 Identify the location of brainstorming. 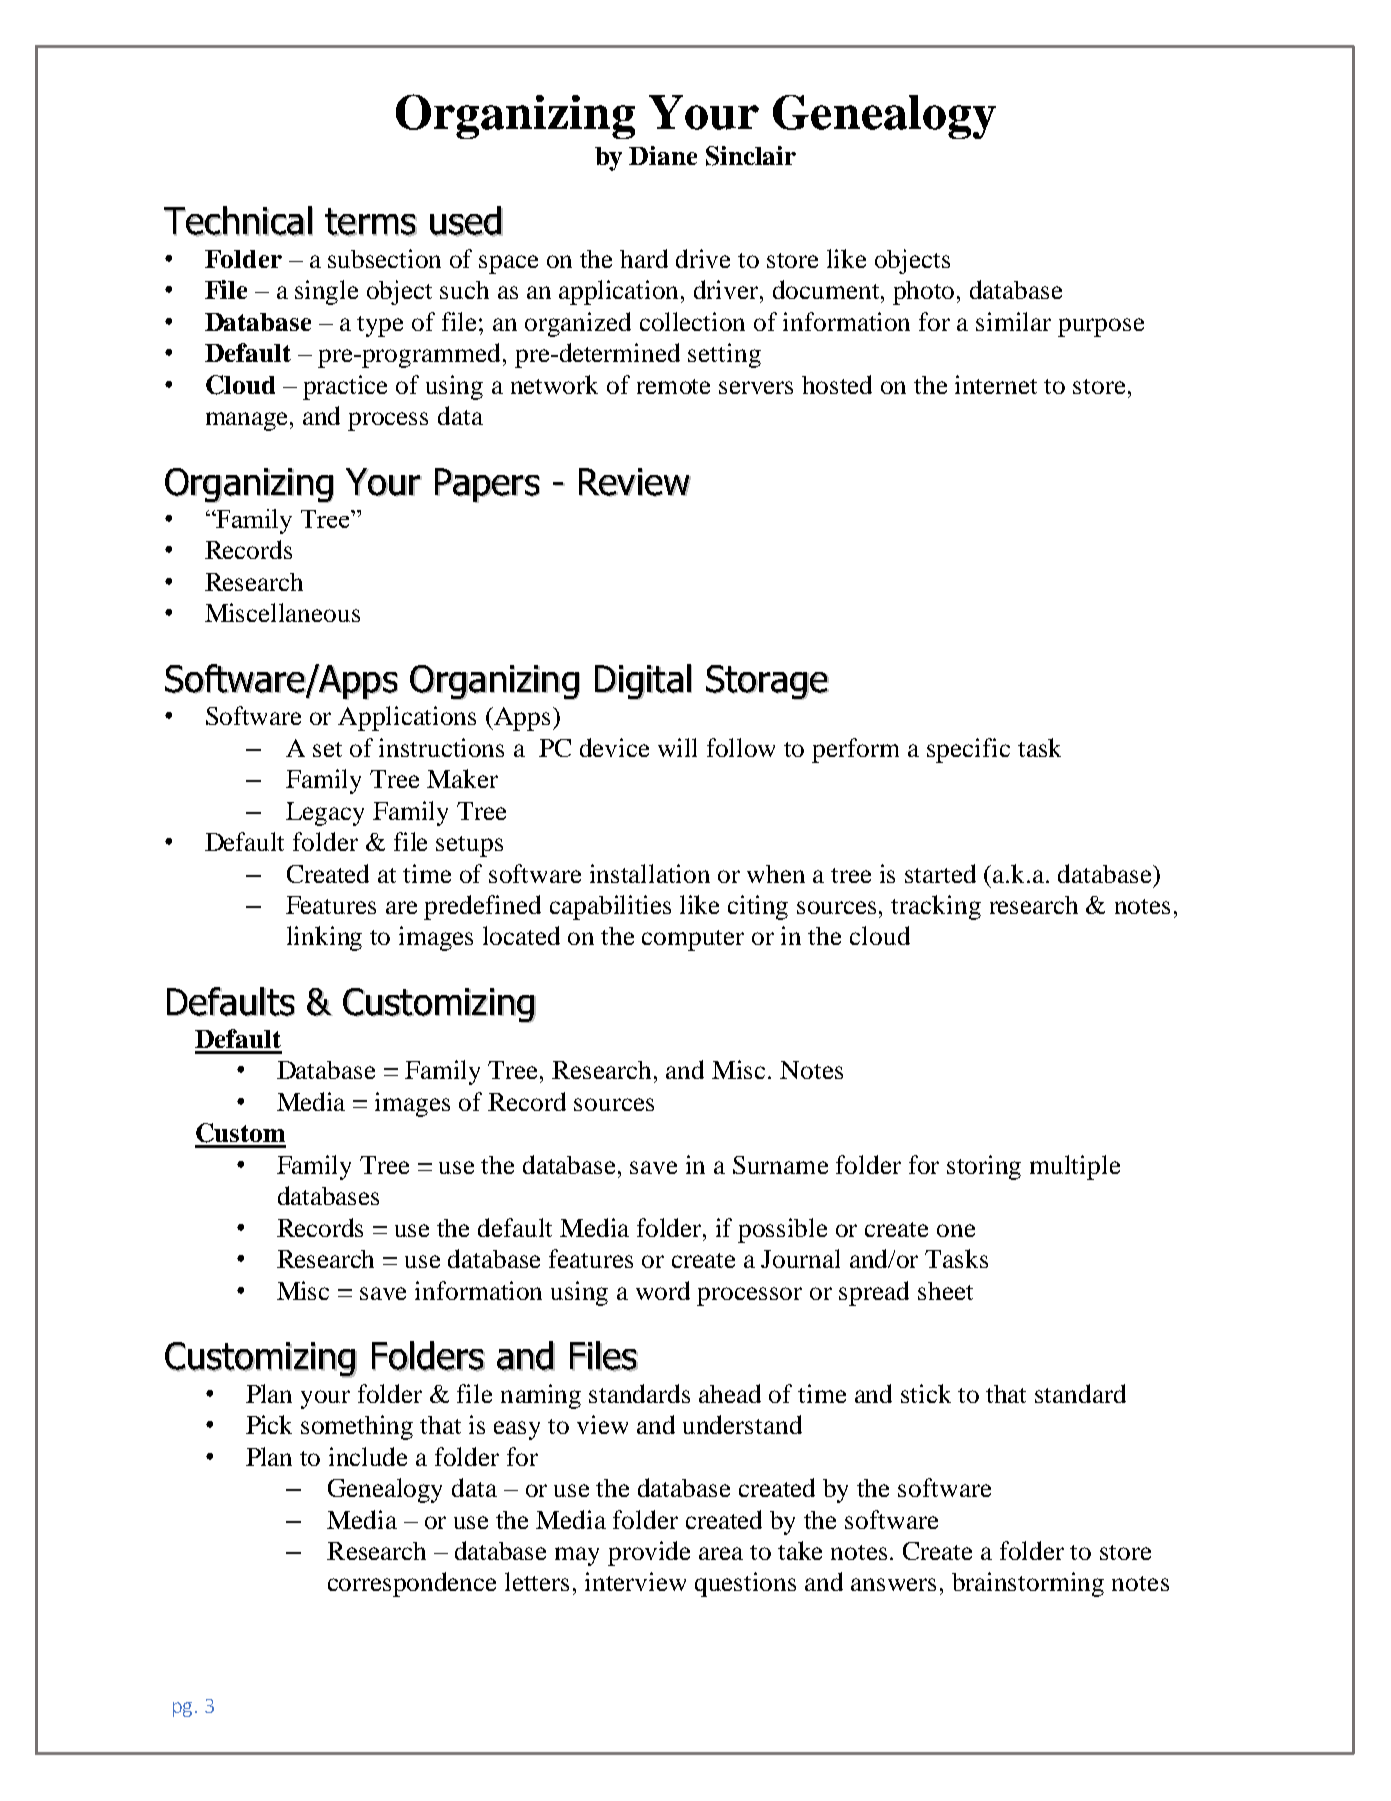
(1028, 1584).
